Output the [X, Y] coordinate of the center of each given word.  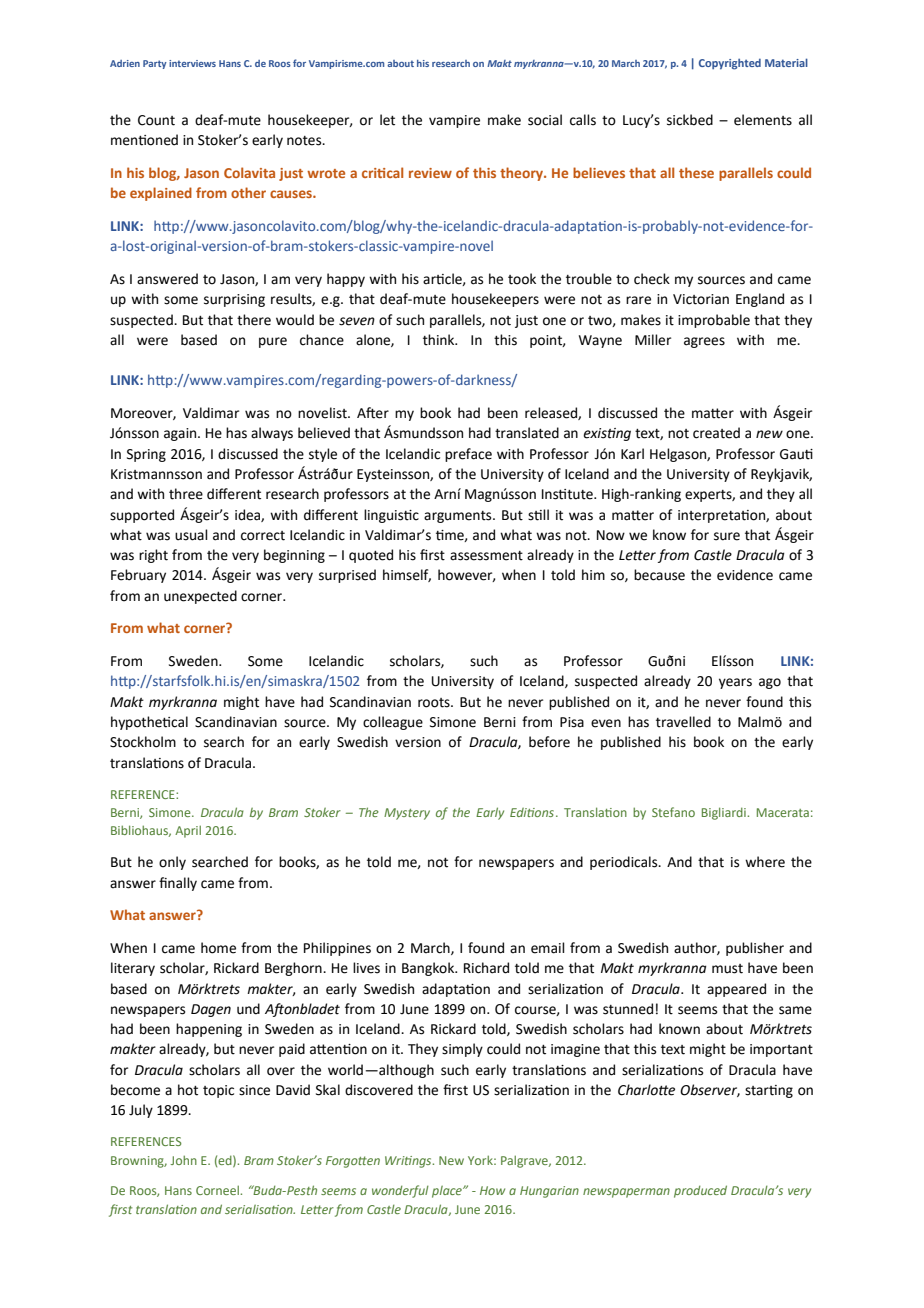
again [181, 434]
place [448, 1192]
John [183, 1160]
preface [468, 455]
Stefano [673, 812]
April [188, 831]
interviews [192, 63]
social [545, 120]
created [716, 433]
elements [763, 120]
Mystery [407, 814]
